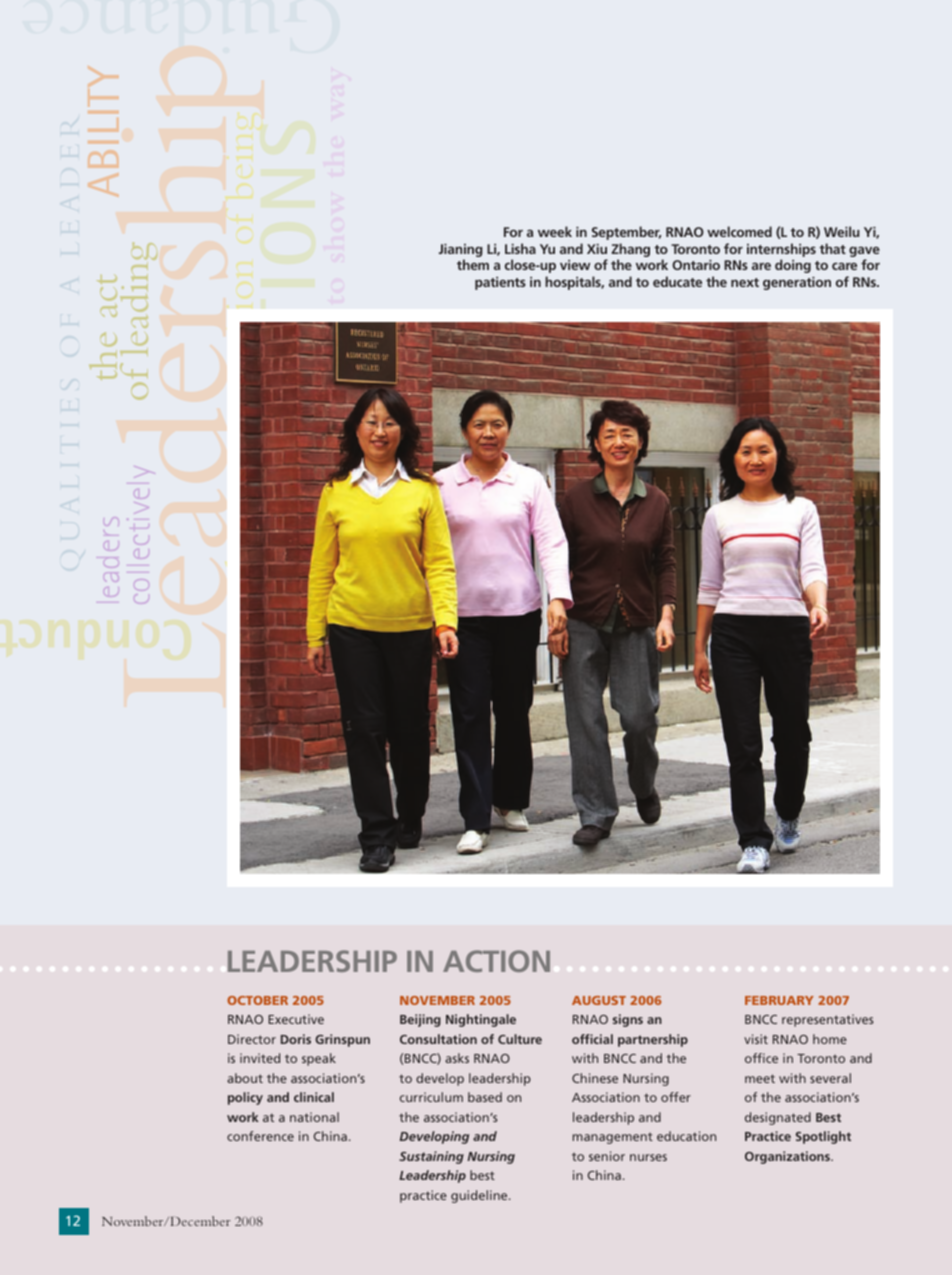 This page has width=952, height=1275. Describe the element at coordinates (473, 264) in the page. I see `them` at that location.
